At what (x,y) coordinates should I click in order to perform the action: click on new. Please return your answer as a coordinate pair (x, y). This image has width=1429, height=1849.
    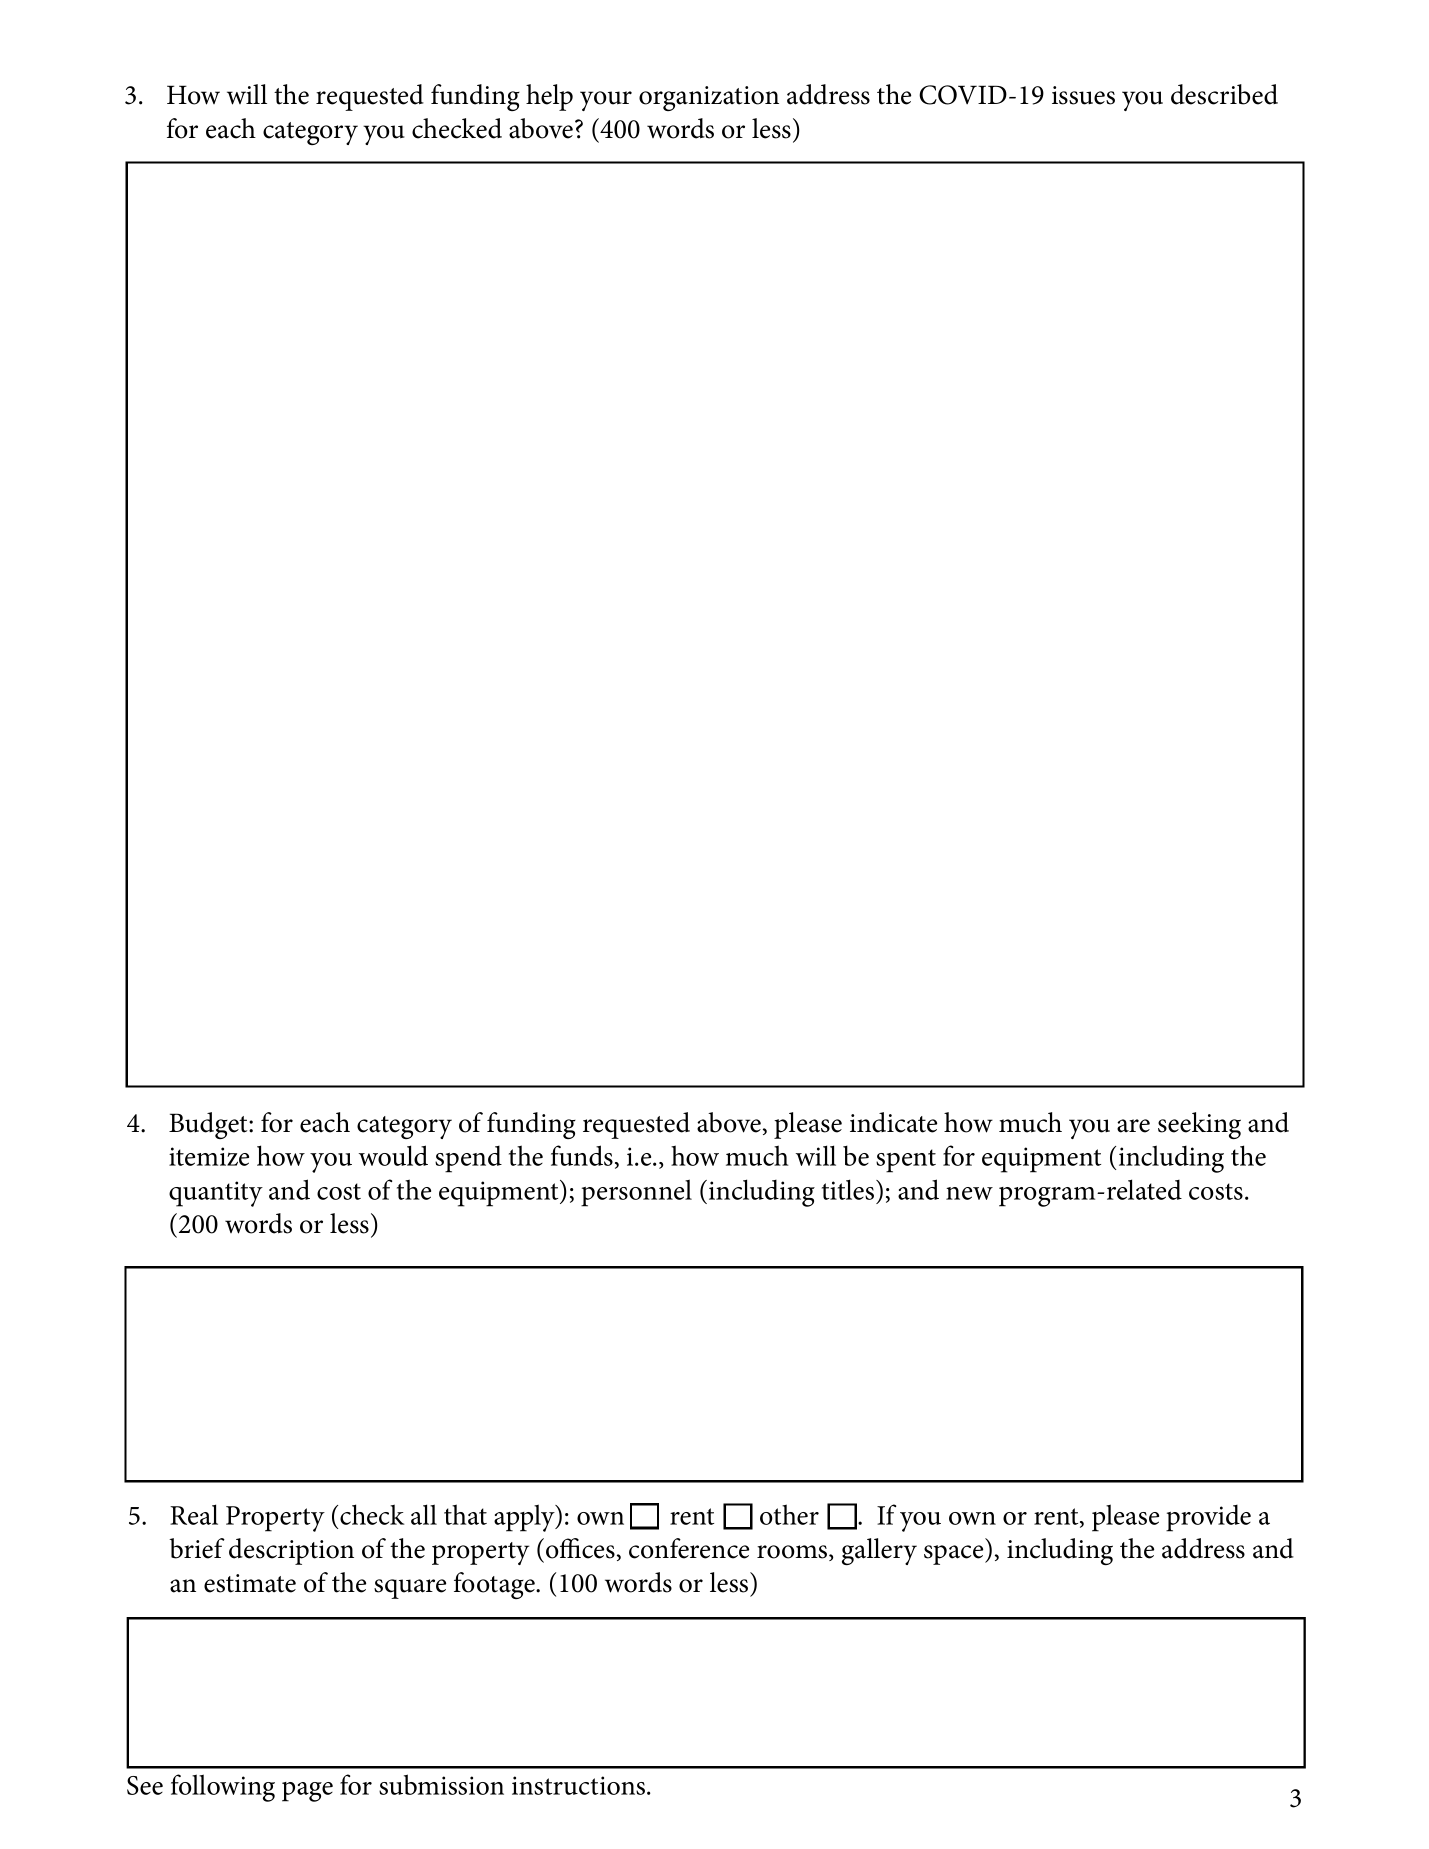
    Looking at the image, I should click on (969, 1193).
